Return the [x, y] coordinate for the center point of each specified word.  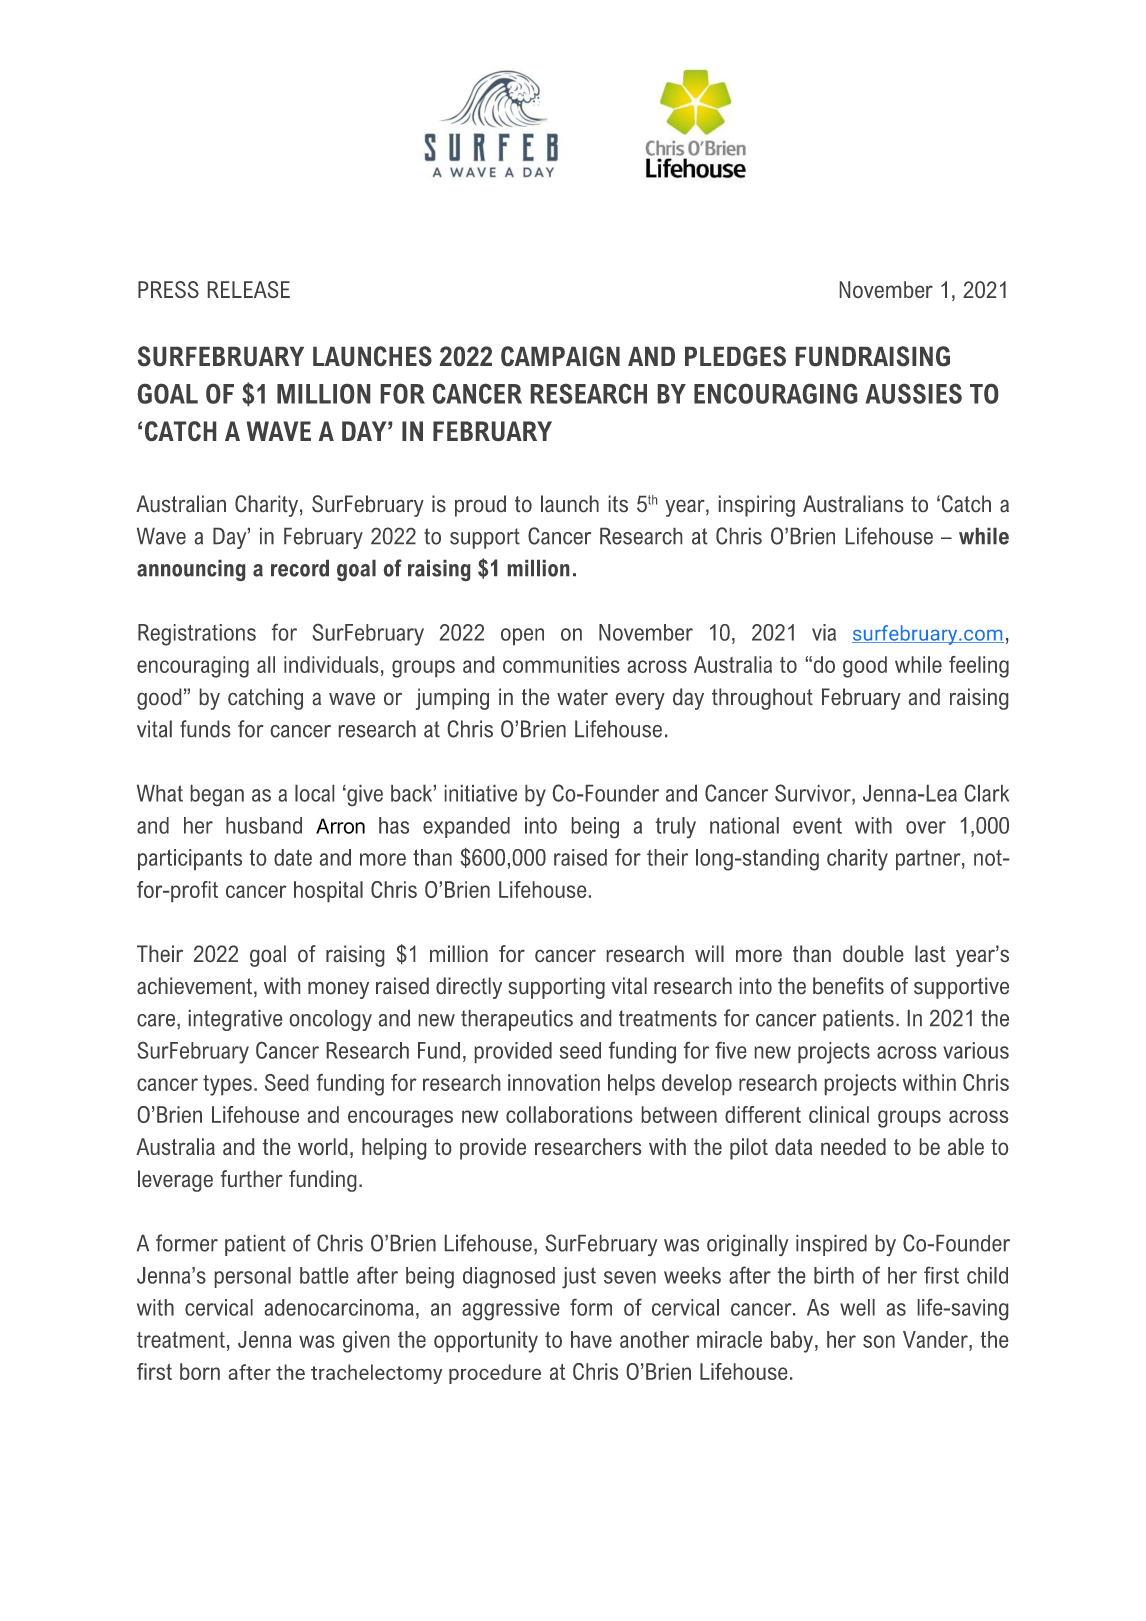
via [824, 632]
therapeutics [517, 1020]
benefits [848, 985]
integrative [235, 1020]
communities [561, 664]
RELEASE [249, 289]
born [200, 1371]
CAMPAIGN [560, 356]
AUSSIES [914, 394]
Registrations [197, 635]
